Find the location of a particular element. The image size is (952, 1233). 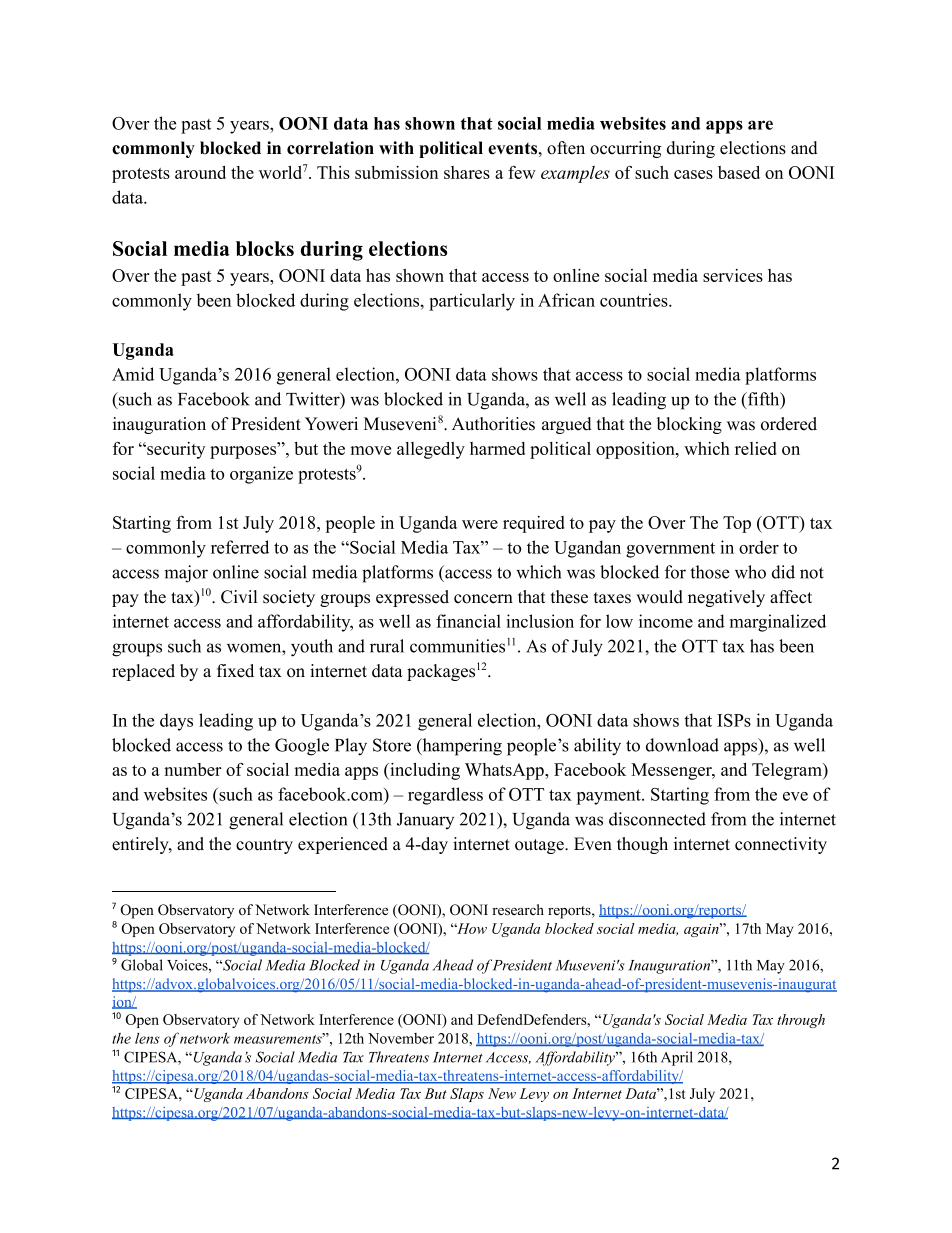

lens is located at coordinates (147, 1038).
